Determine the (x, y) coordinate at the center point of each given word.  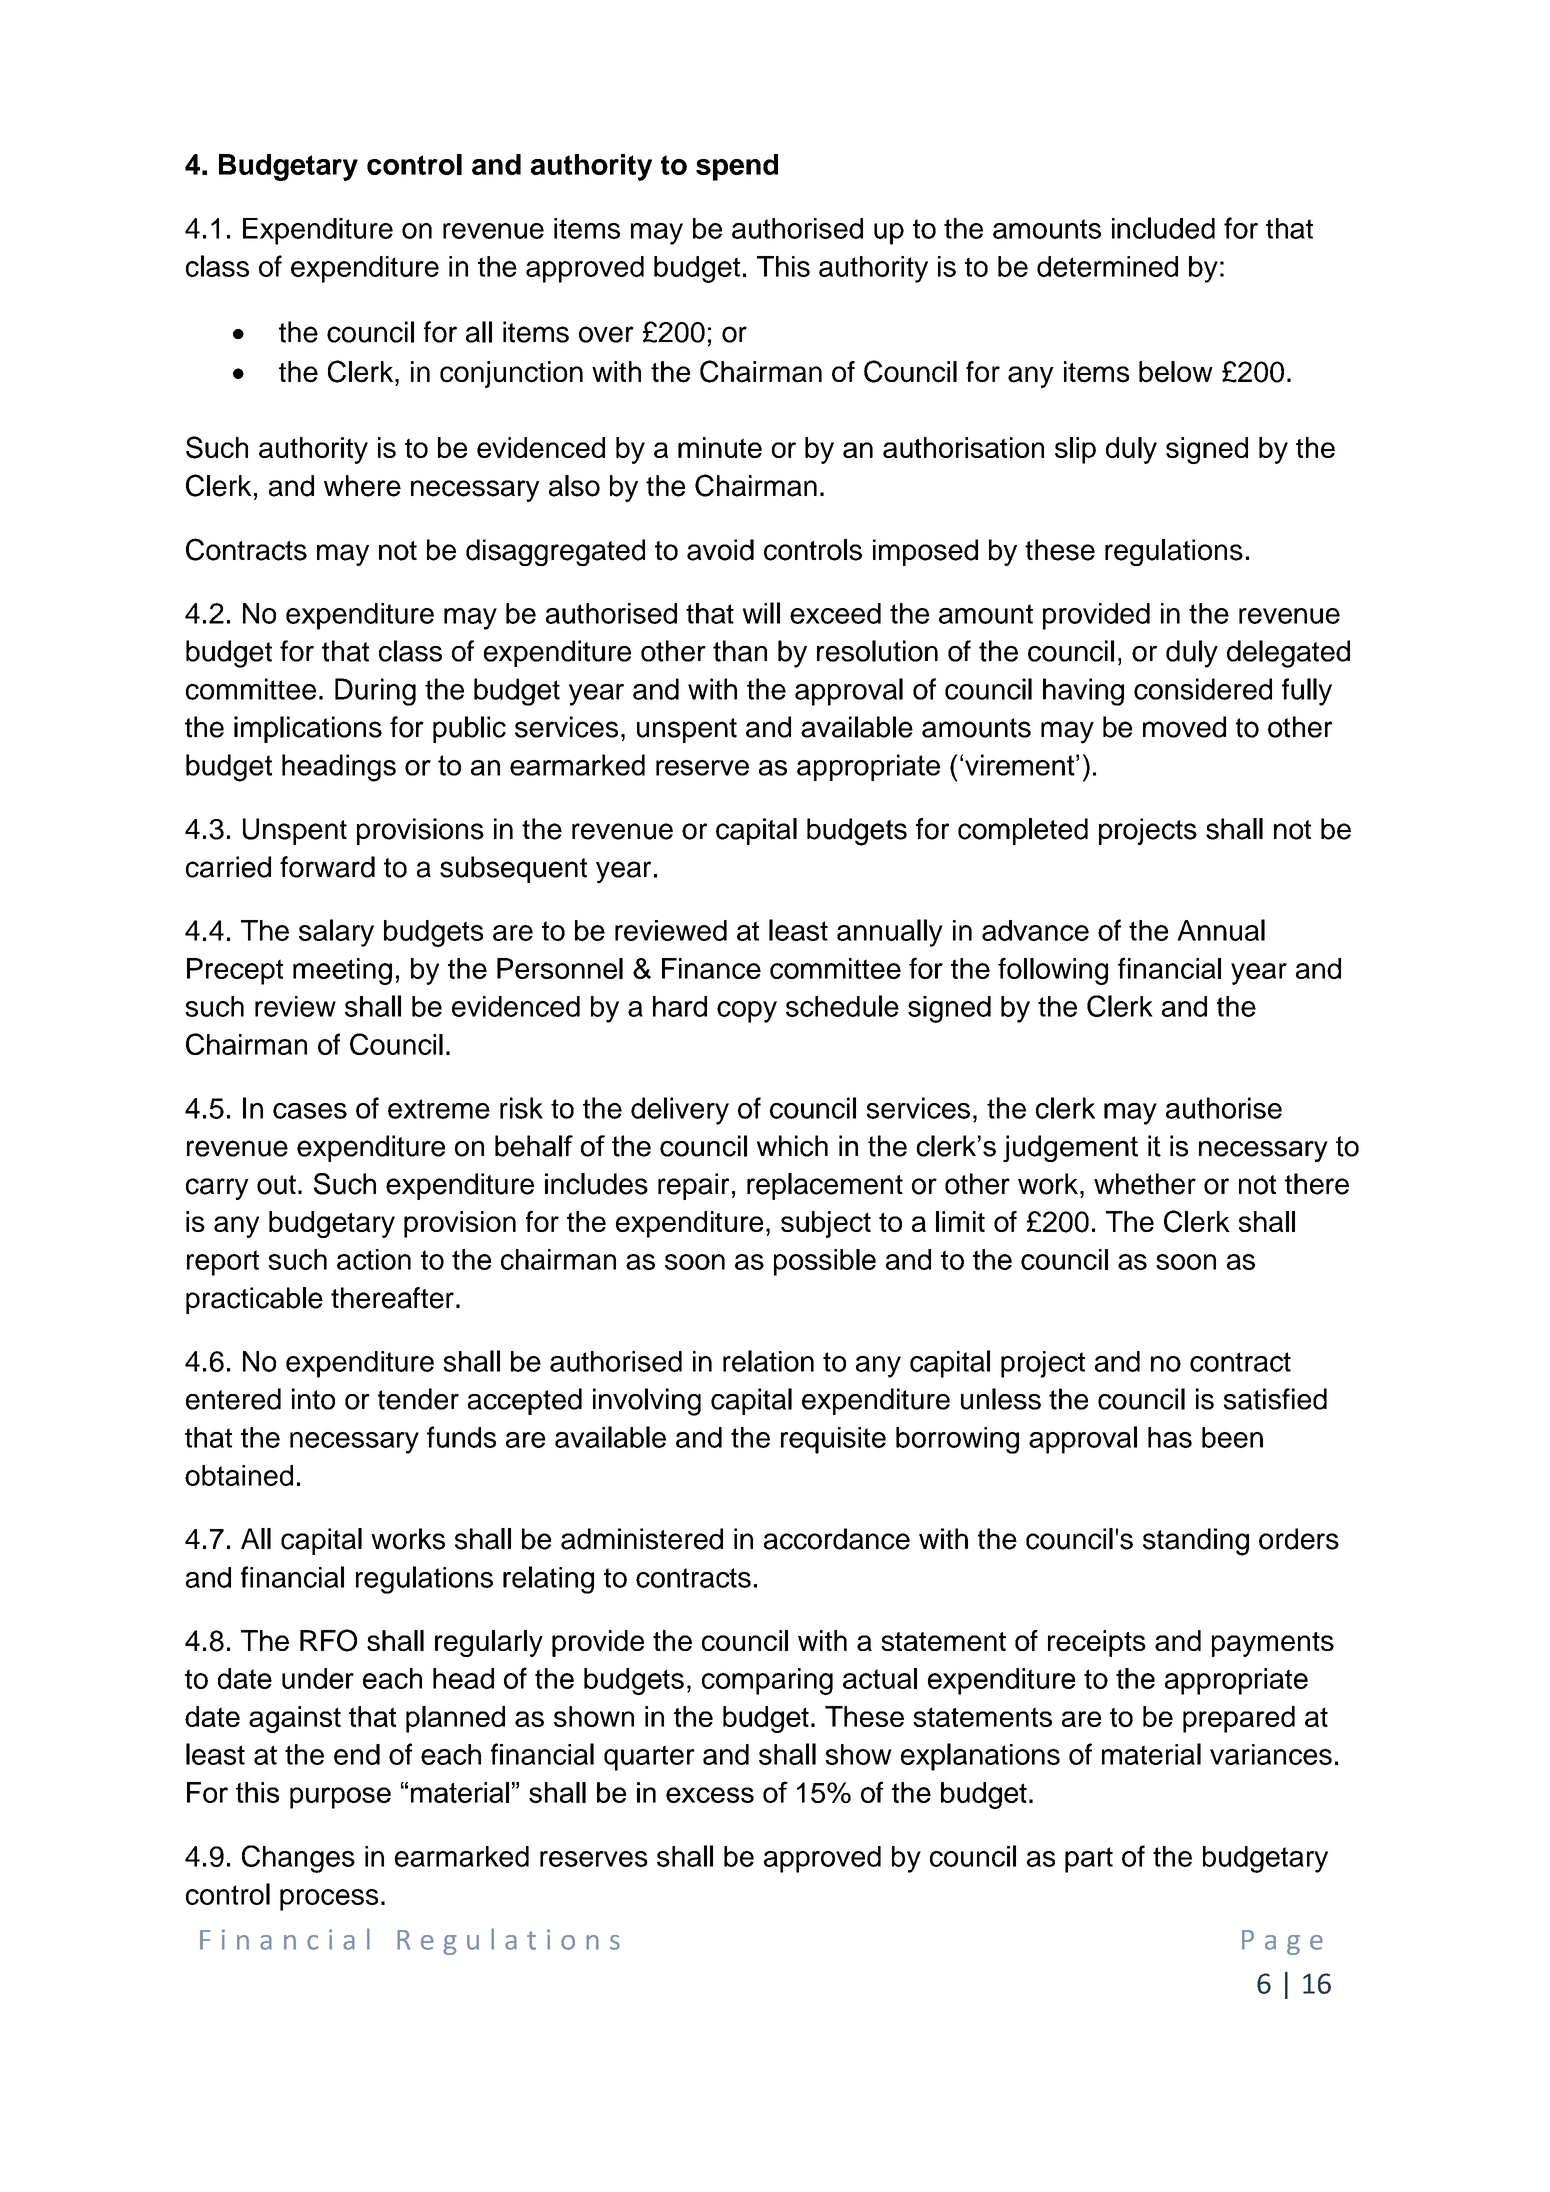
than (740, 651)
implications (308, 729)
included (1163, 228)
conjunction (511, 374)
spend (737, 167)
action (374, 1259)
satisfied (1275, 1399)
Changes (298, 1859)
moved (1184, 727)
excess (710, 1795)
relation (768, 1361)
